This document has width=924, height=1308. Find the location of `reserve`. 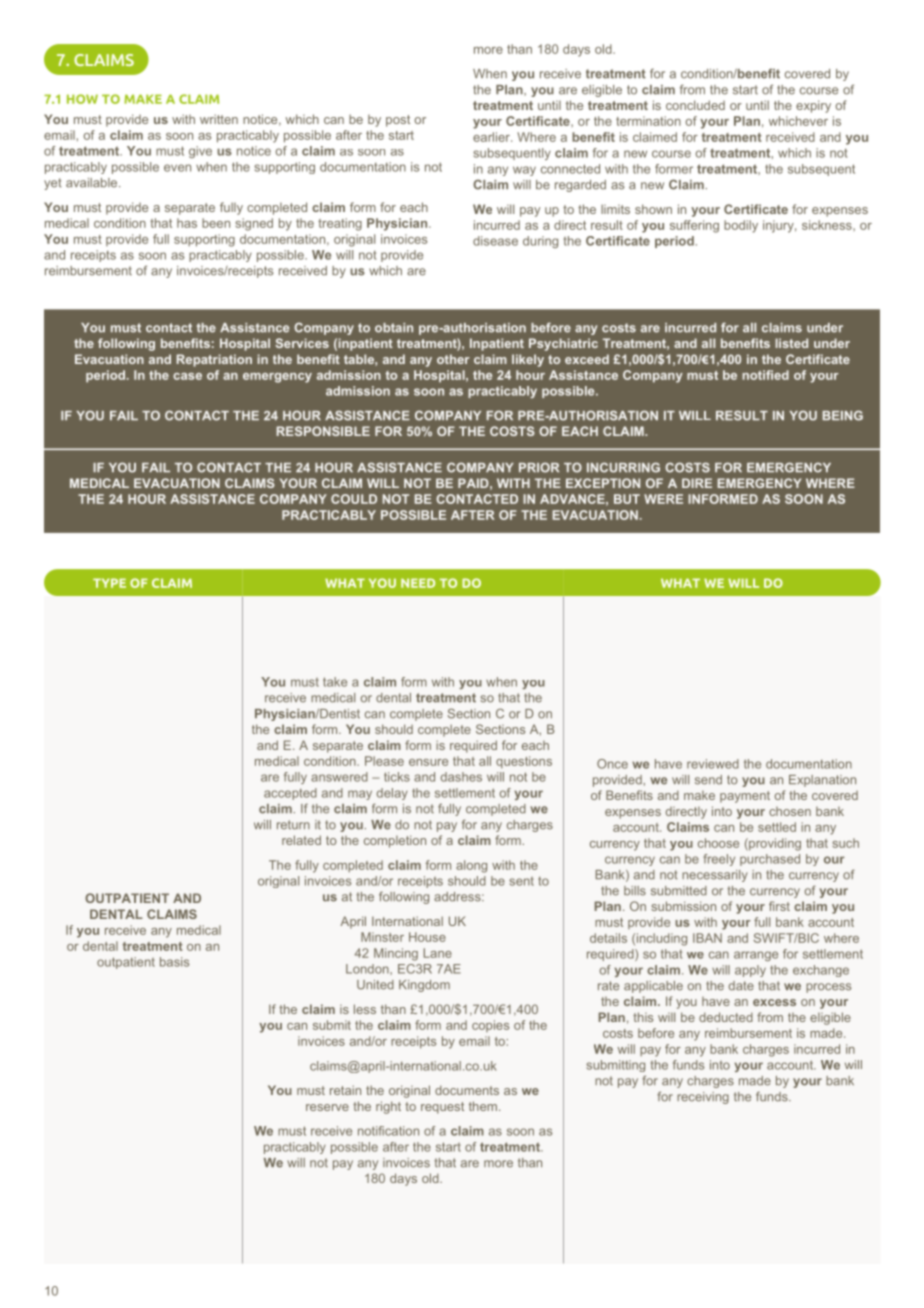

reserve is located at coordinates (327, 1107).
